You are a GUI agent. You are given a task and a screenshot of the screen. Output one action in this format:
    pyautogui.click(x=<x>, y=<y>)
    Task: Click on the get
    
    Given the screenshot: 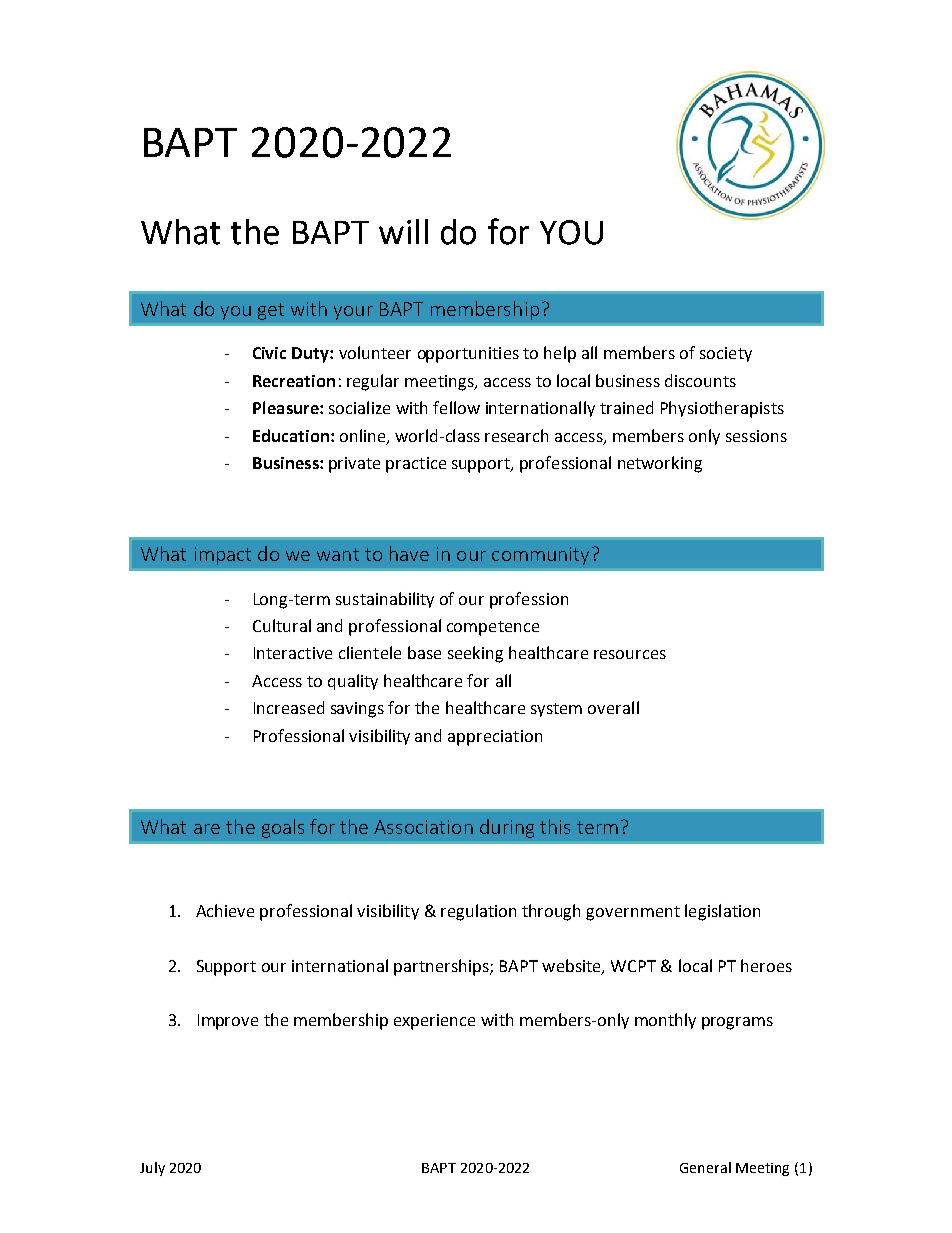 What is the action you would take?
    pyautogui.click(x=271, y=311)
